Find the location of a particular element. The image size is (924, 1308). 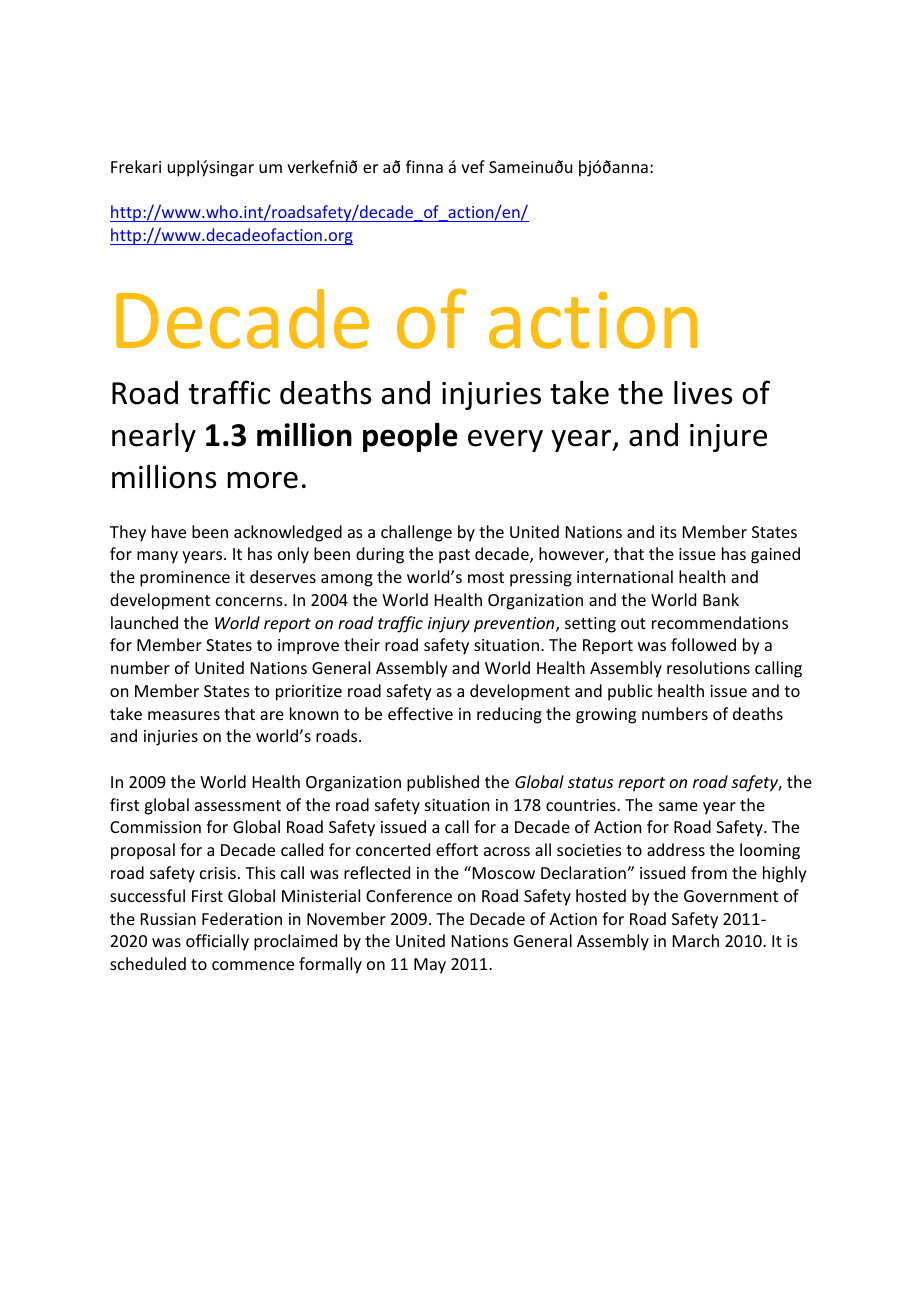

growing is located at coordinates (606, 716).
